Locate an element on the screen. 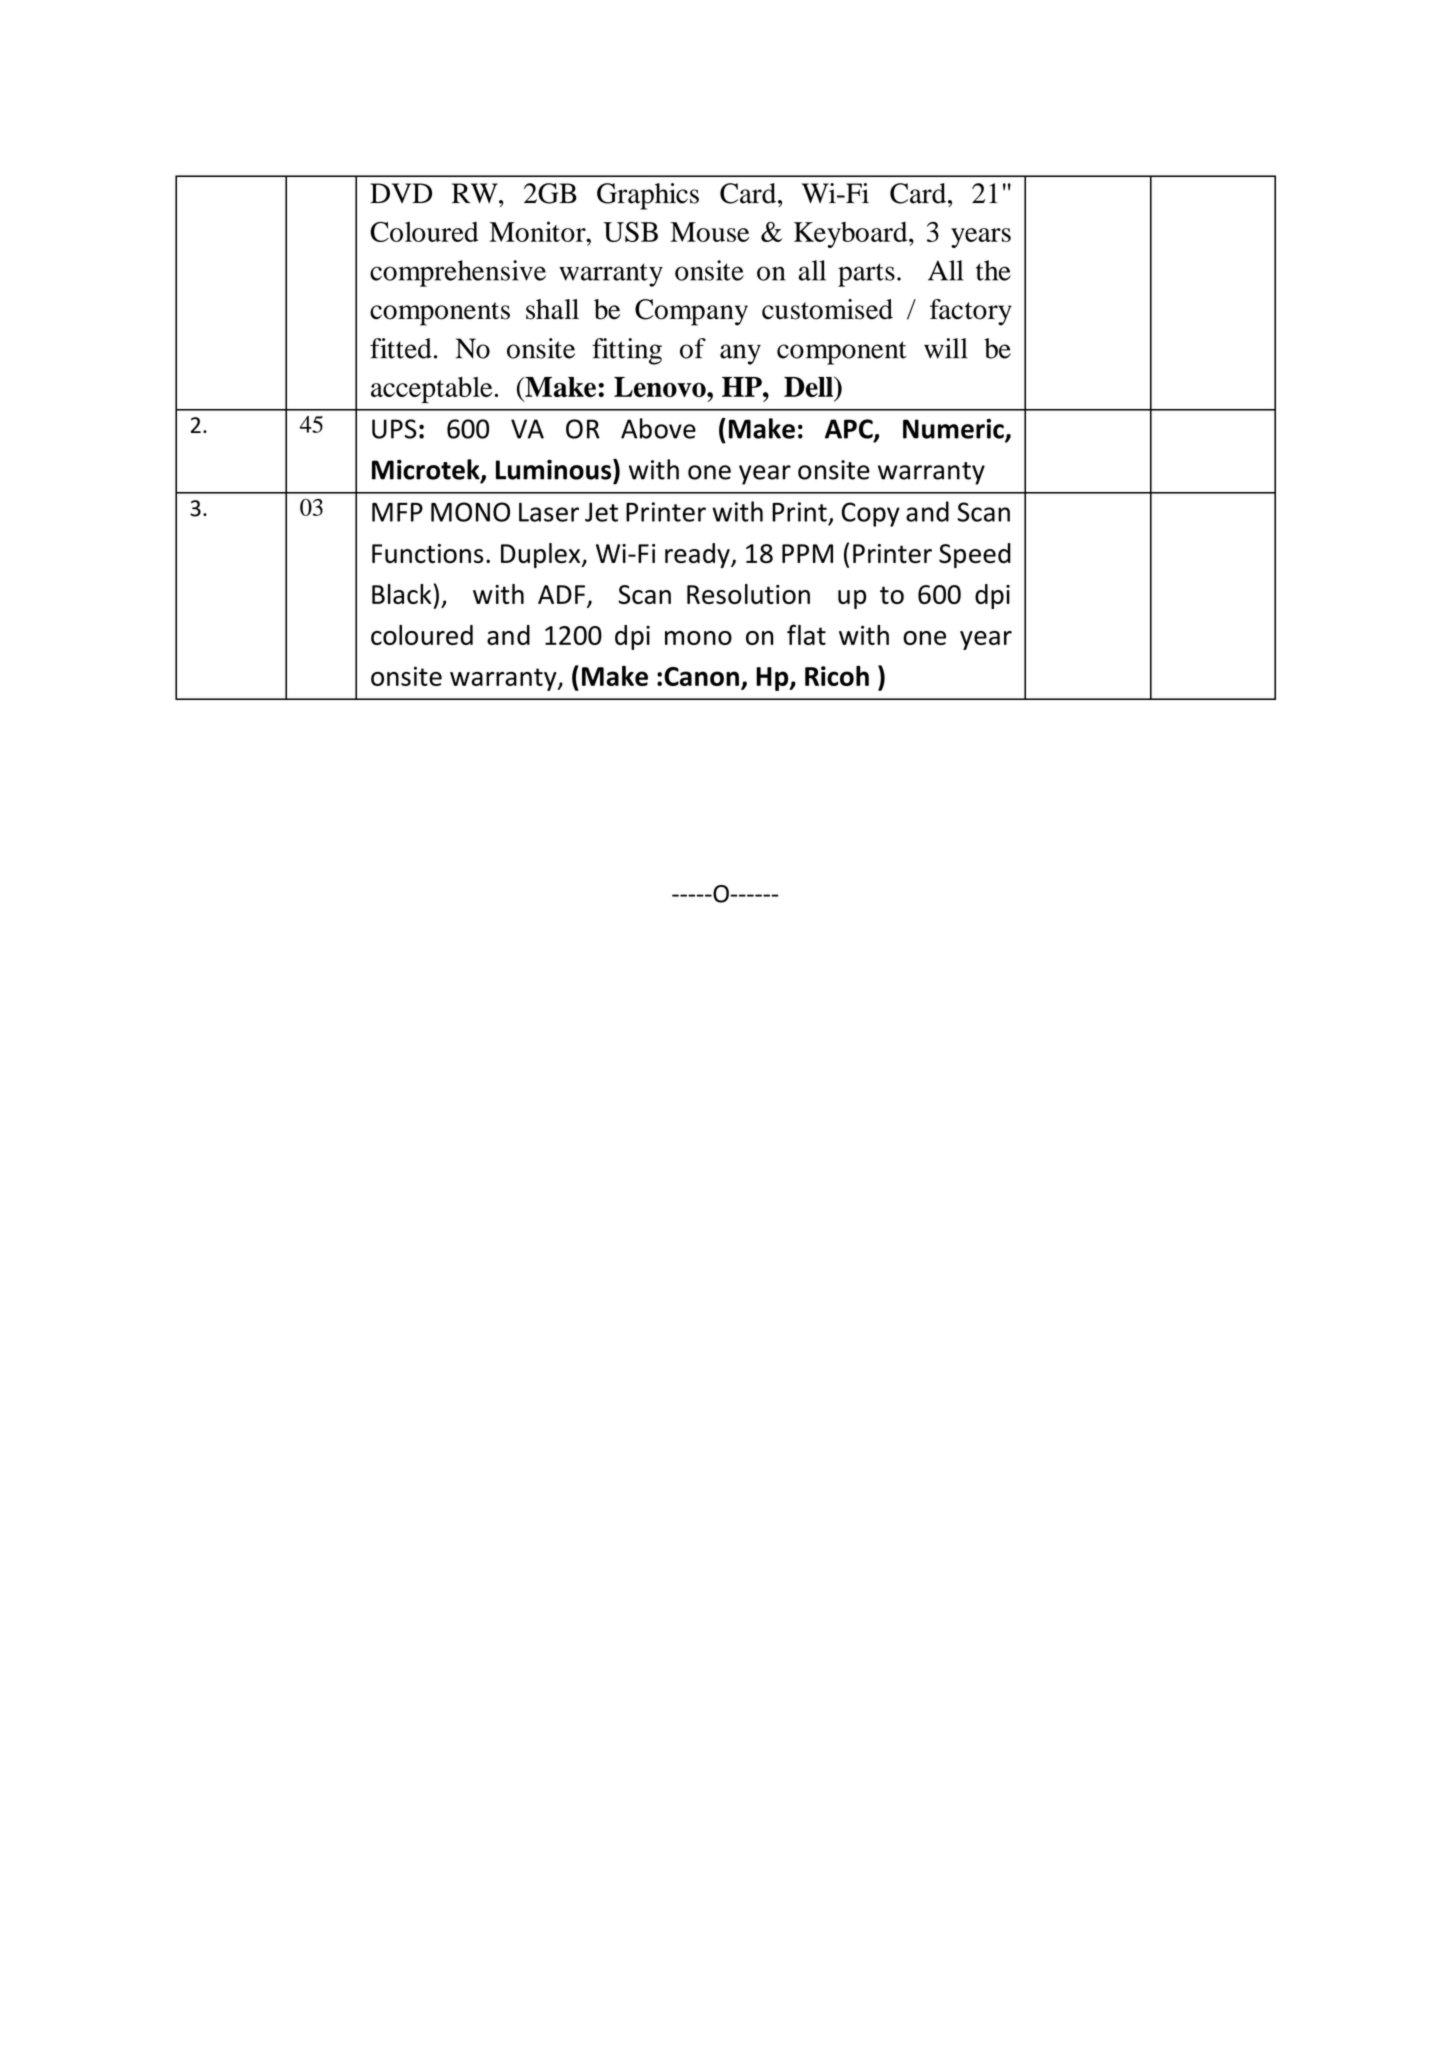 Image resolution: width=1451 pixels, height=2052 pixels. Numeric is located at coordinates (954, 430).
